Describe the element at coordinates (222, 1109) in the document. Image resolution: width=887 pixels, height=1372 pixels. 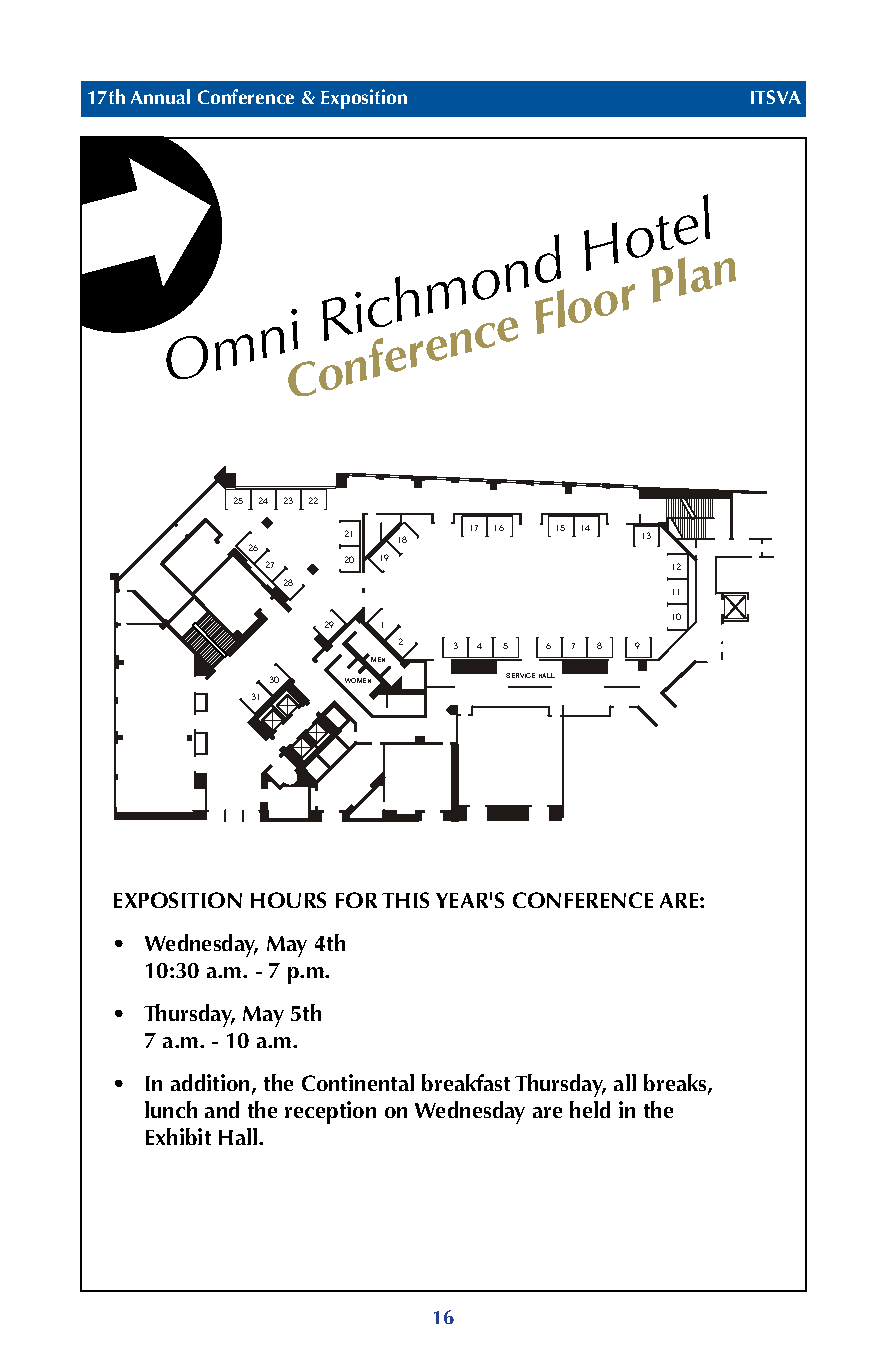
I see `and` at that location.
